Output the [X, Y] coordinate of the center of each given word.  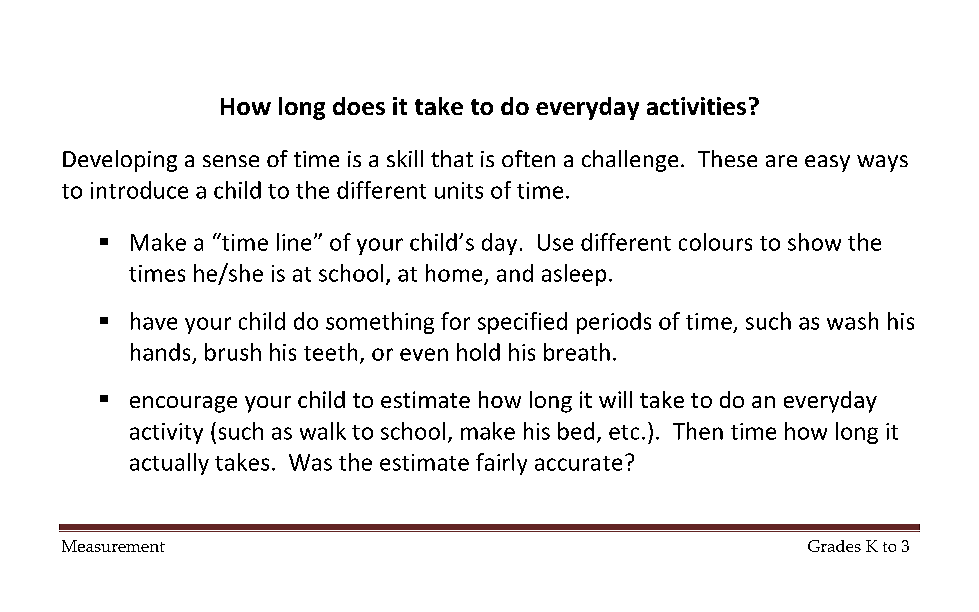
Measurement [113, 546]
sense [231, 161]
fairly [501, 464]
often [528, 158]
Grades [834, 546]
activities [696, 106]
